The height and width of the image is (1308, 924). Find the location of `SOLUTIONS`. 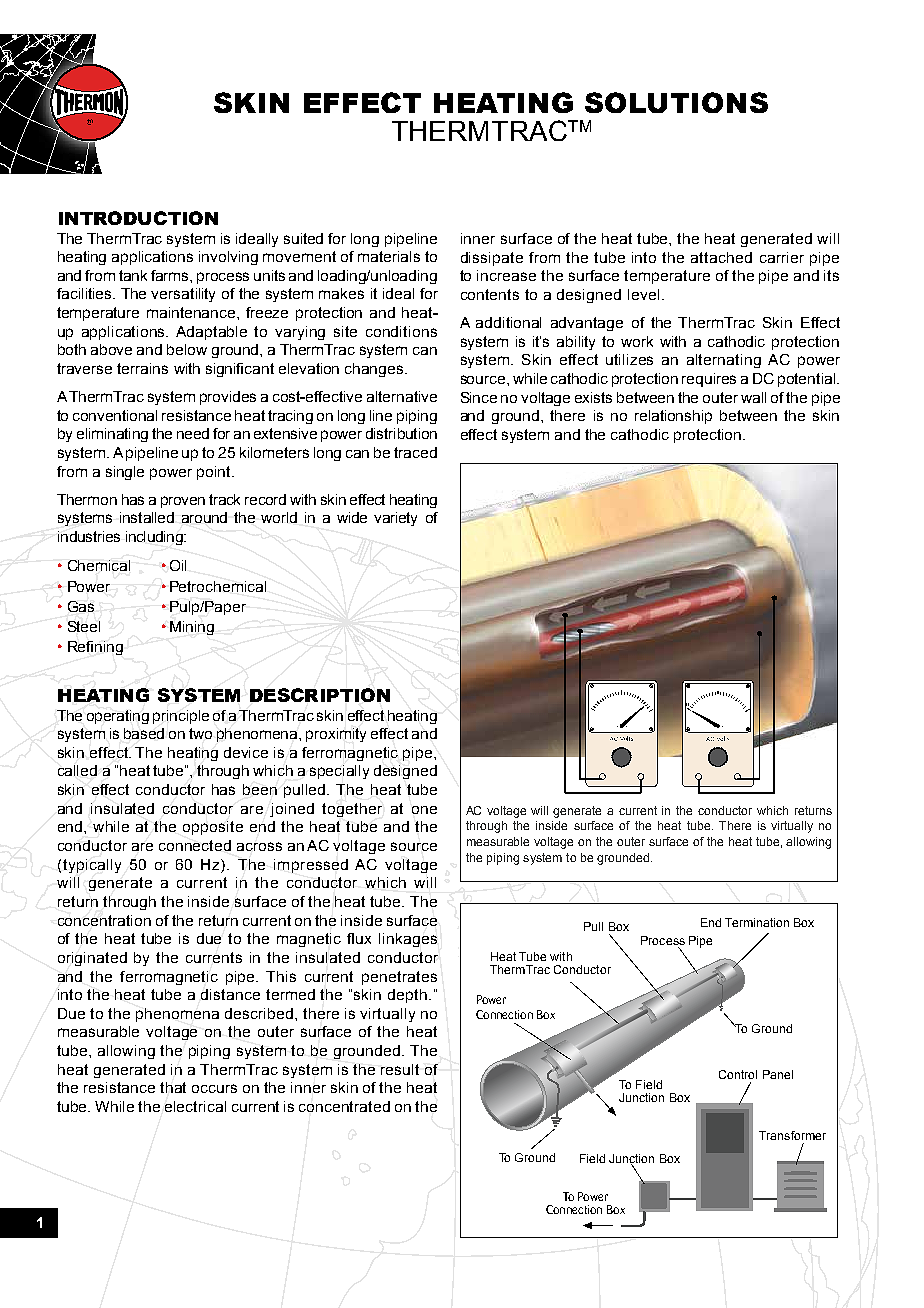

SOLUTIONS is located at coordinates (676, 102).
